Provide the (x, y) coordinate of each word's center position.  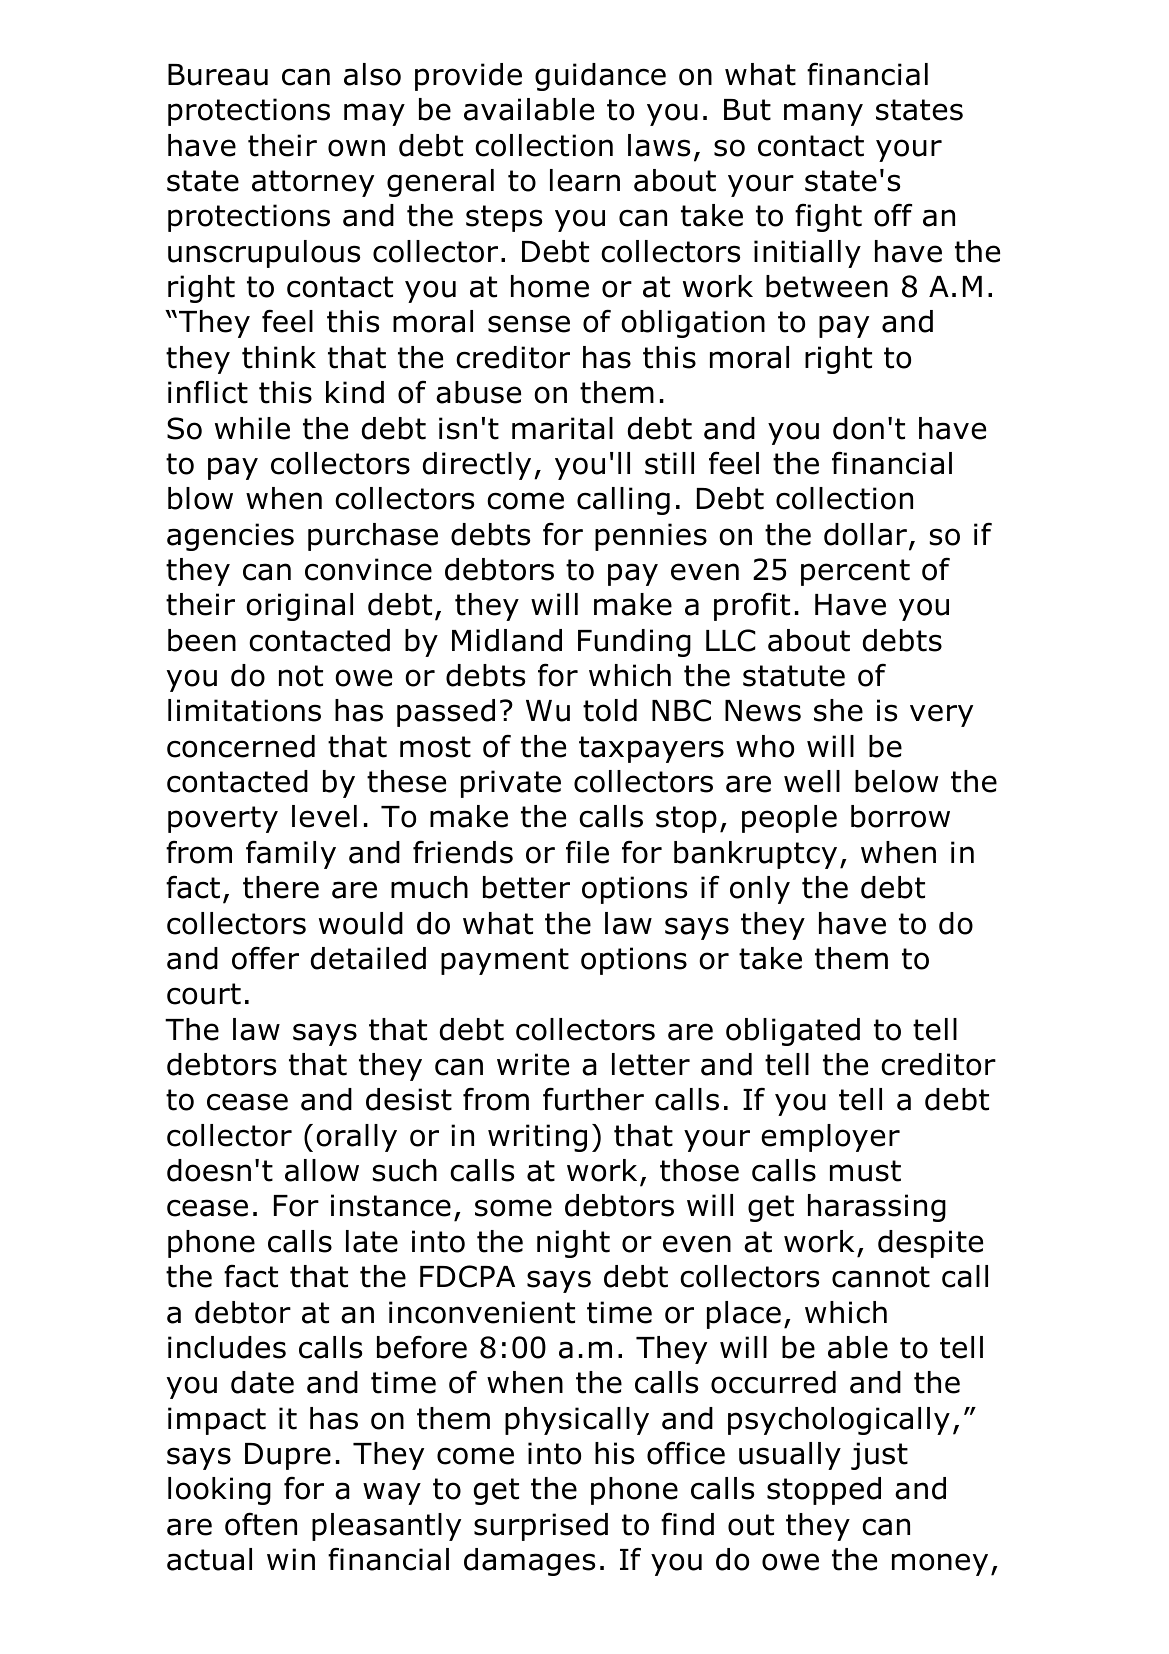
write (533, 1064)
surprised (541, 1527)
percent (855, 572)
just (879, 1456)
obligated (793, 1032)
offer (265, 958)
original (299, 607)
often (261, 1524)
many (823, 114)
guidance (600, 77)
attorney (313, 183)
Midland (507, 640)
